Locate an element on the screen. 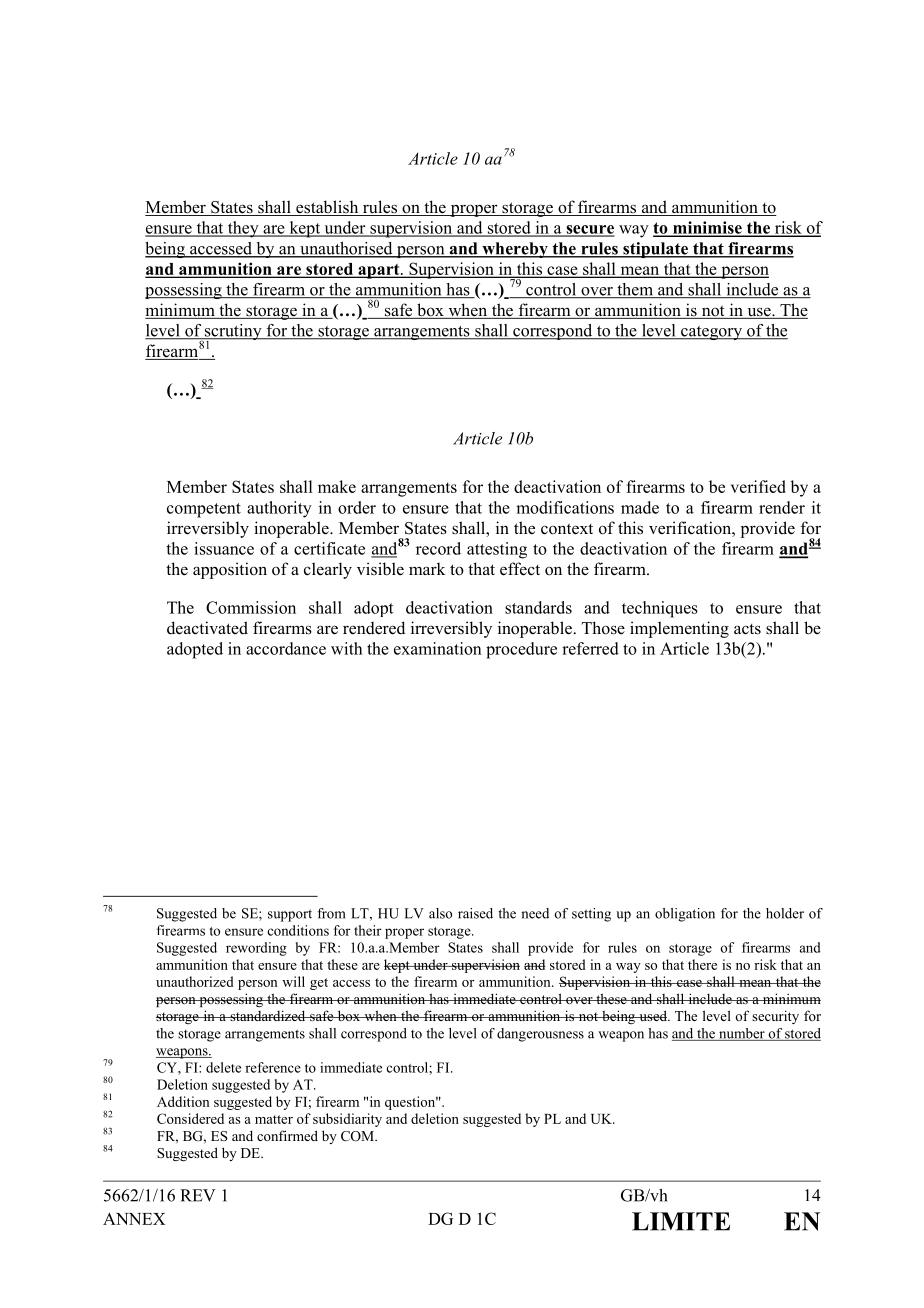 The image size is (924, 1308). techniques is located at coordinates (660, 609).
